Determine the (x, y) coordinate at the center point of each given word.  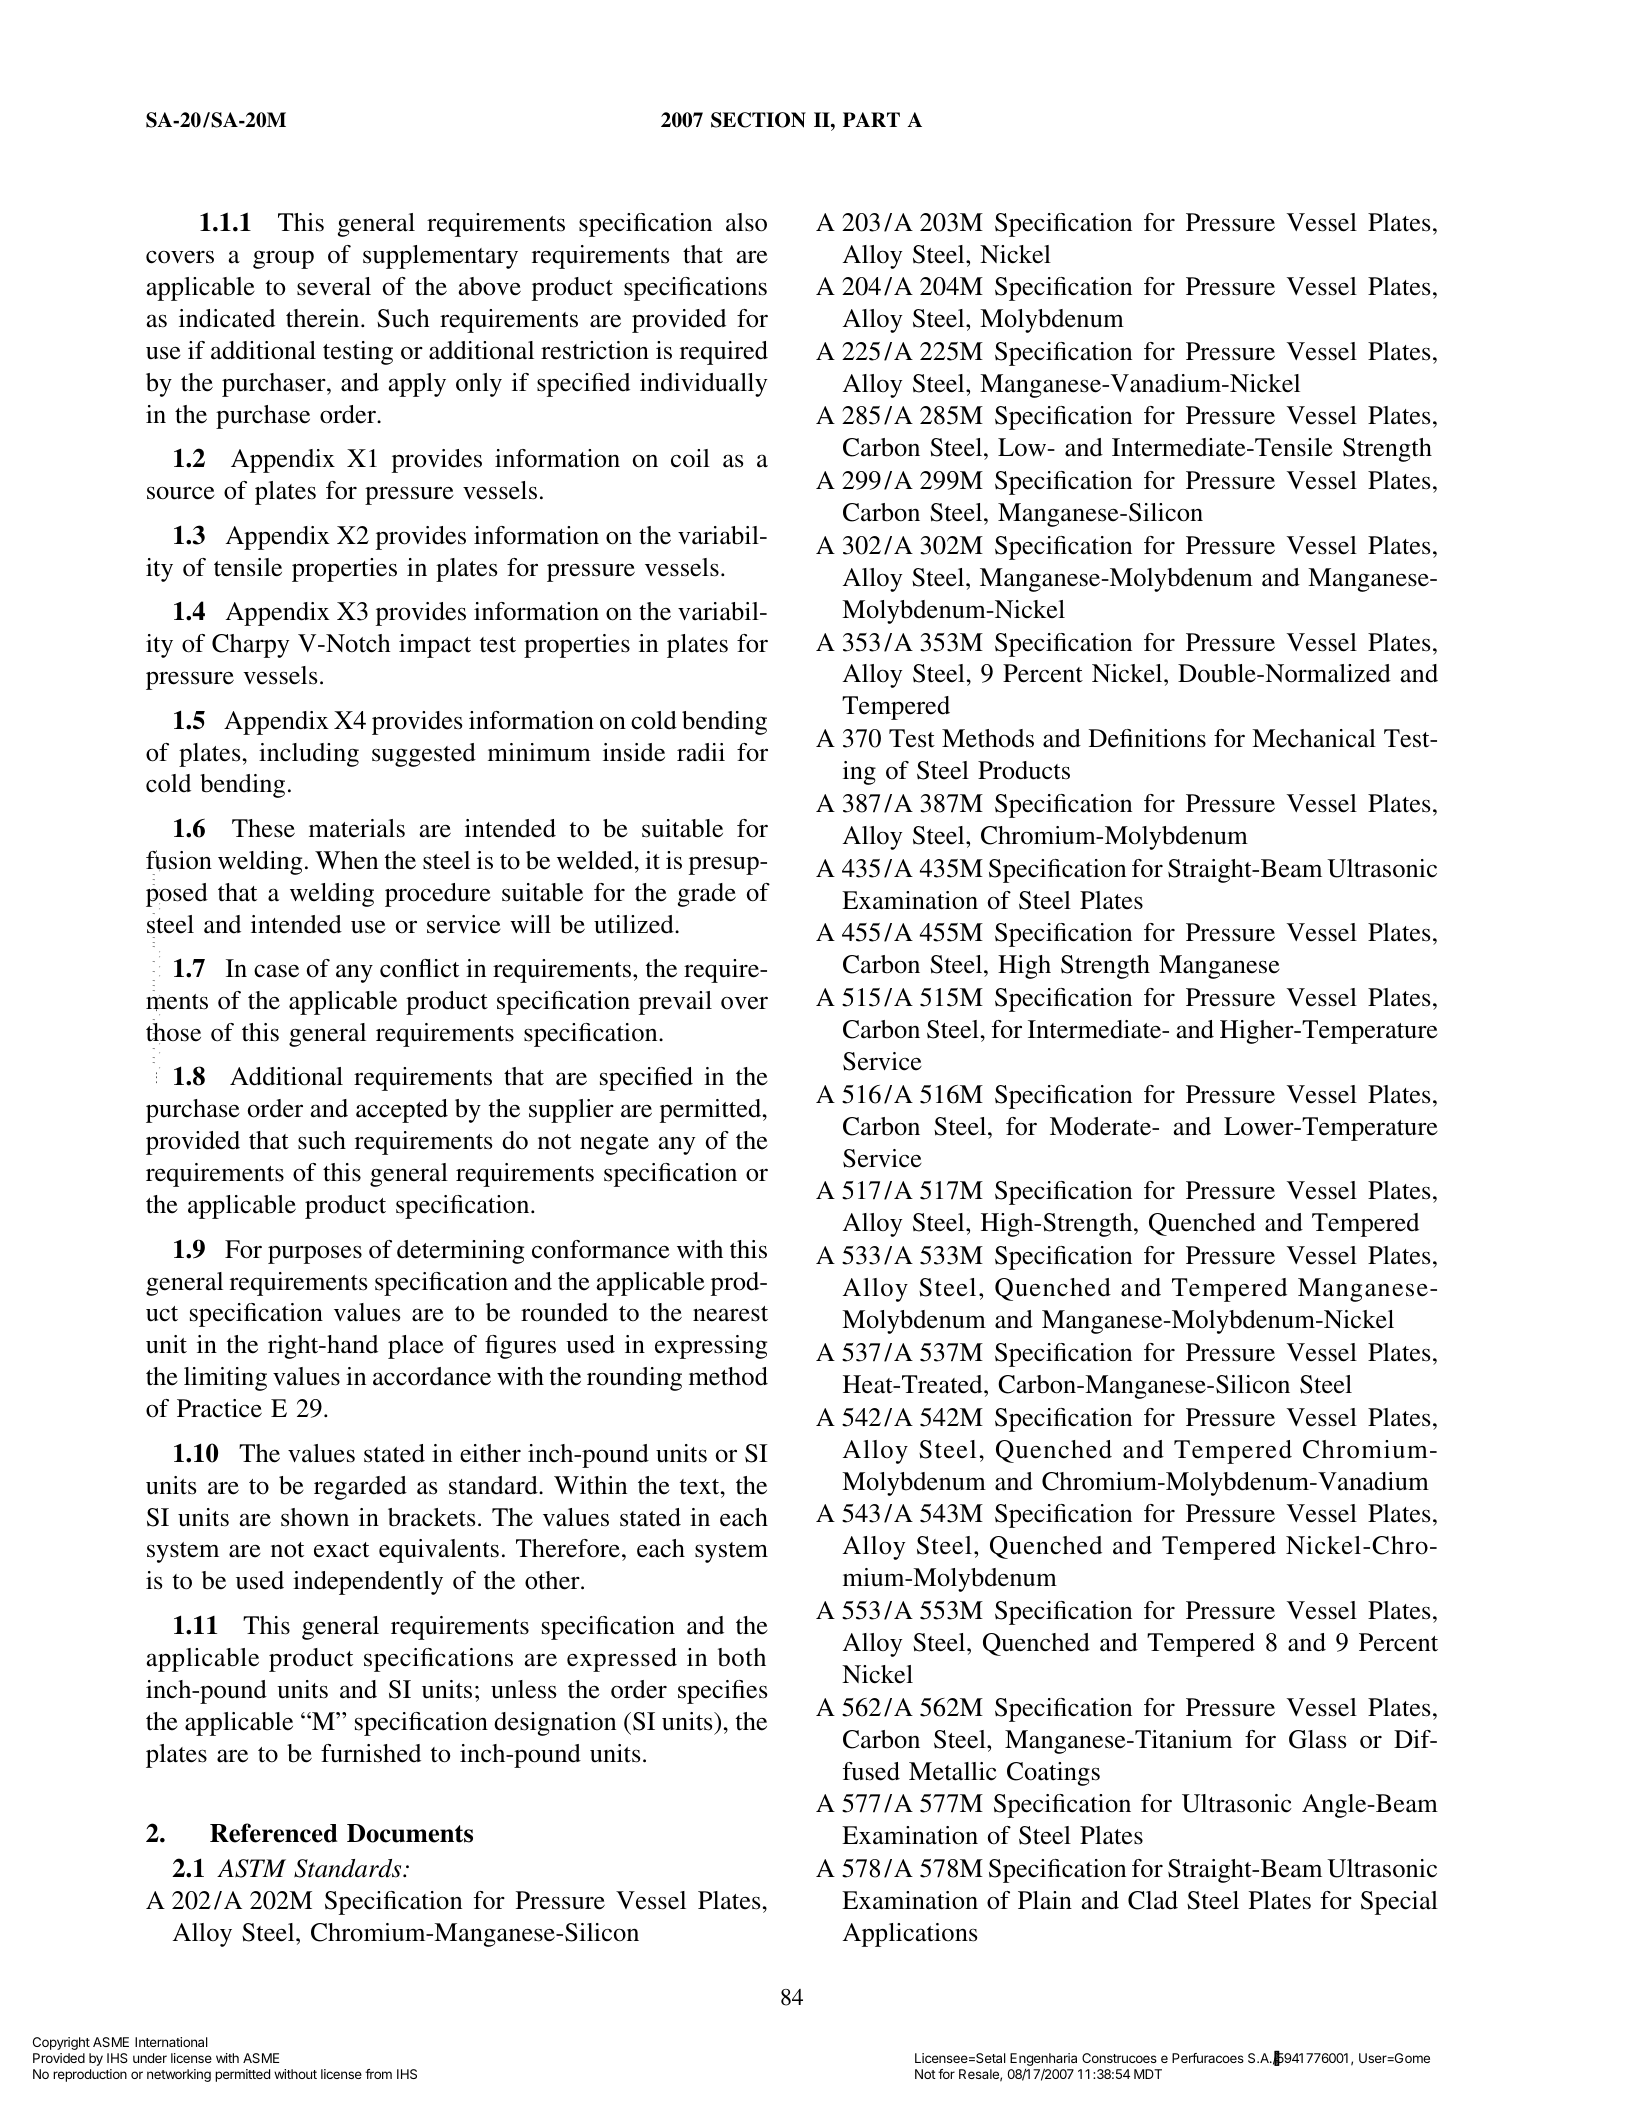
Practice (219, 1408)
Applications (910, 1935)
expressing (711, 1347)
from (378, 2074)
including (309, 755)
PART (871, 119)
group (283, 259)
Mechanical (1314, 738)
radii (701, 752)
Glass (1317, 1739)
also (746, 222)
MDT (1148, 2074)
